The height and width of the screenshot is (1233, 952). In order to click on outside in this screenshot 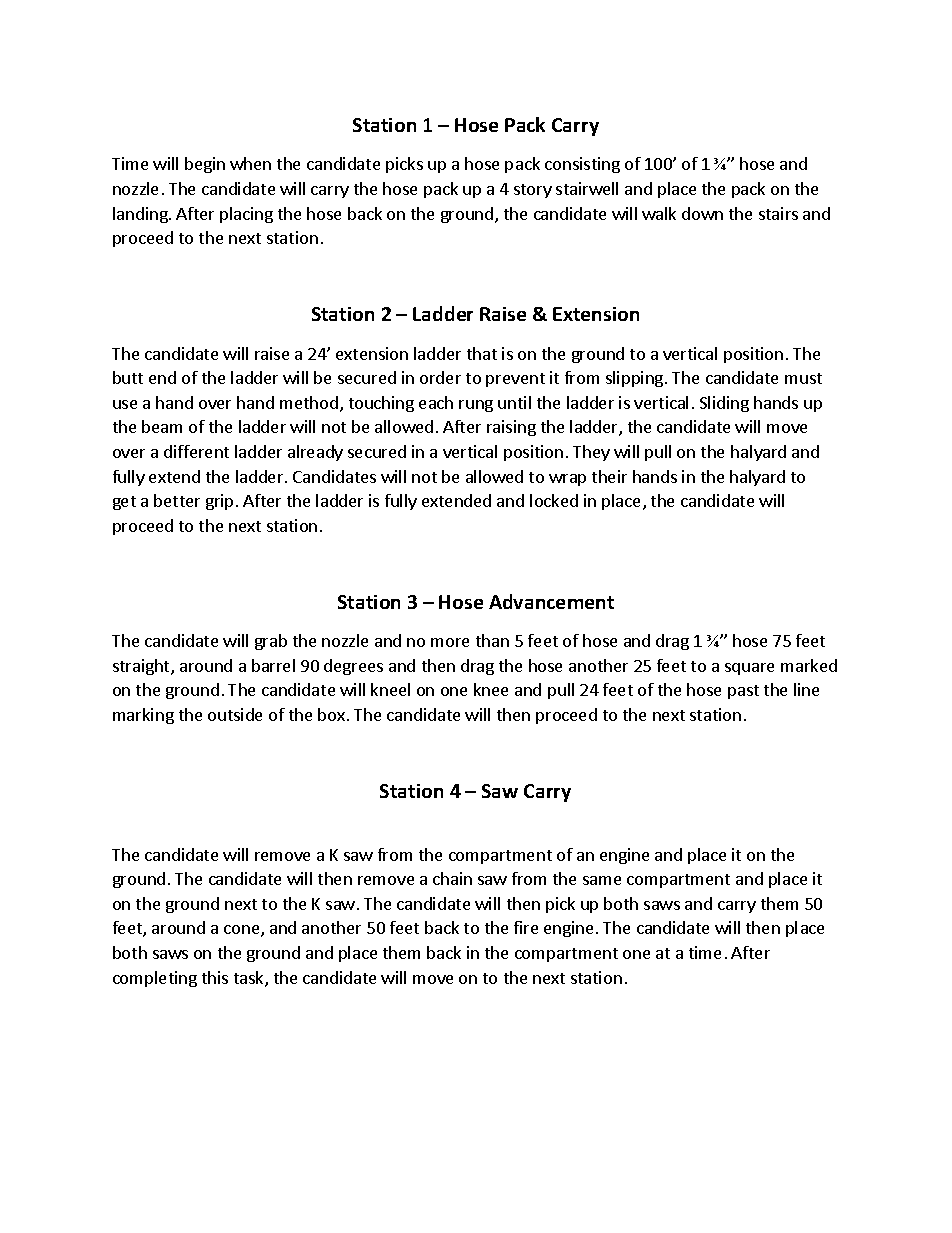, I will do `click(235, 714)`.
